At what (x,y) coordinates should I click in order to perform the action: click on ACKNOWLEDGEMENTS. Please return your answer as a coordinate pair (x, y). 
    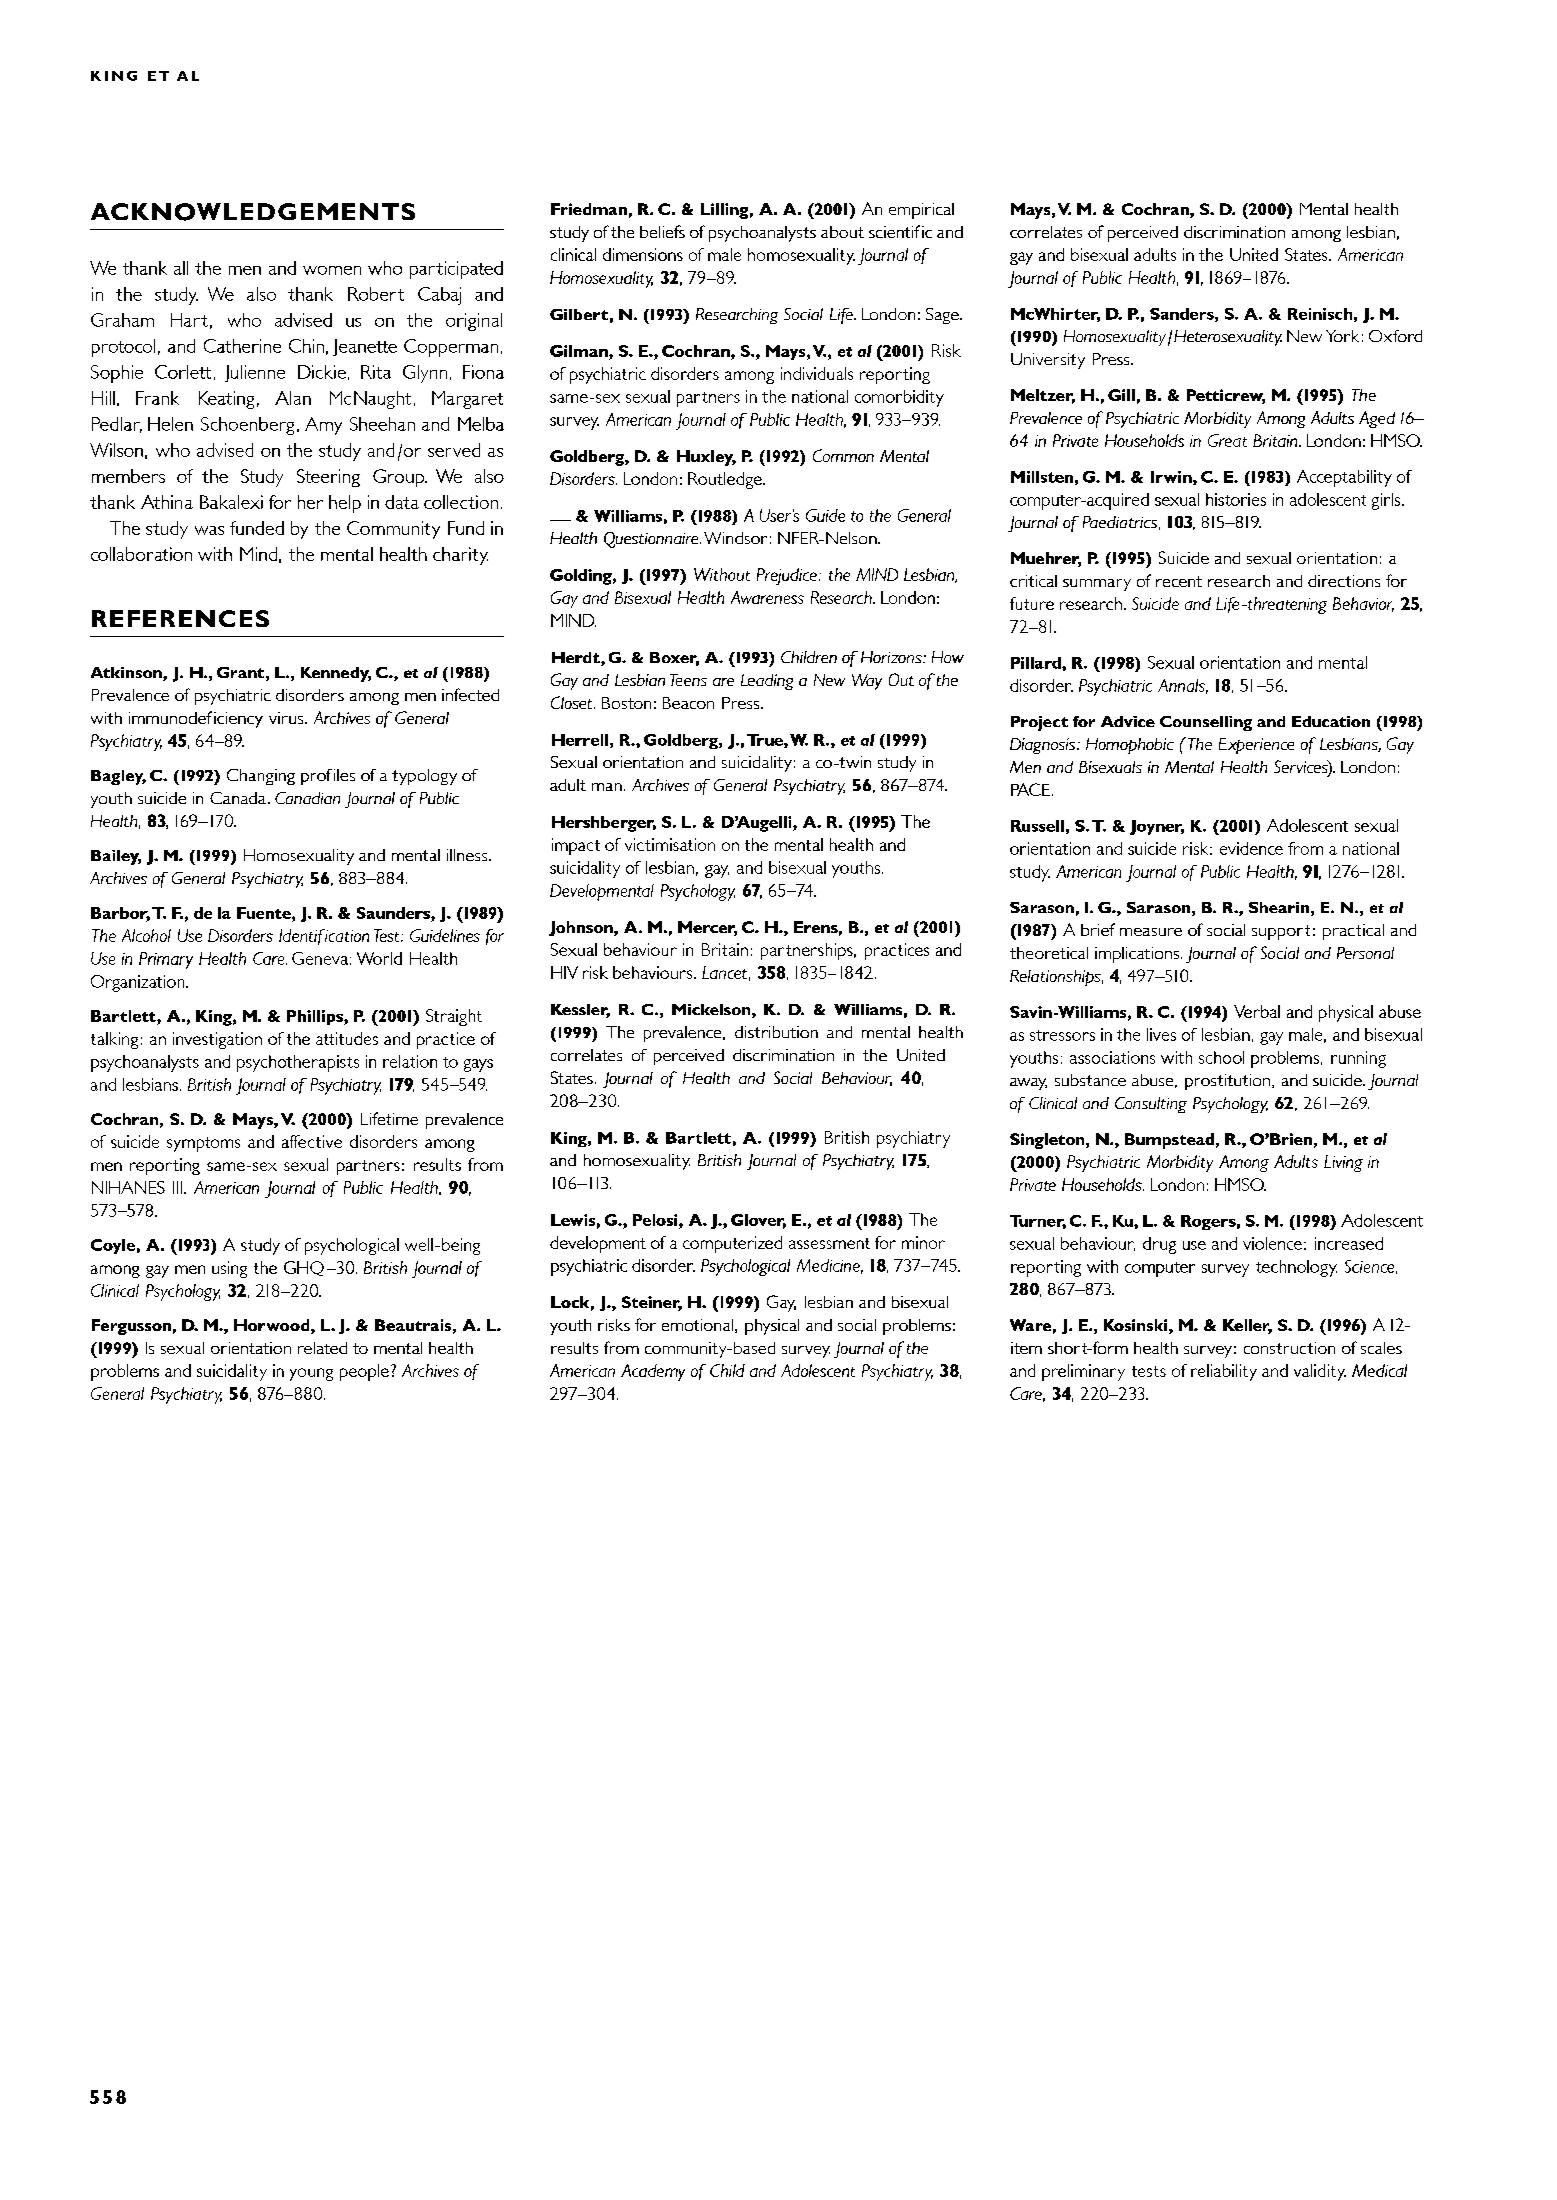
    Looking at the image, I should click on (253, 212).
